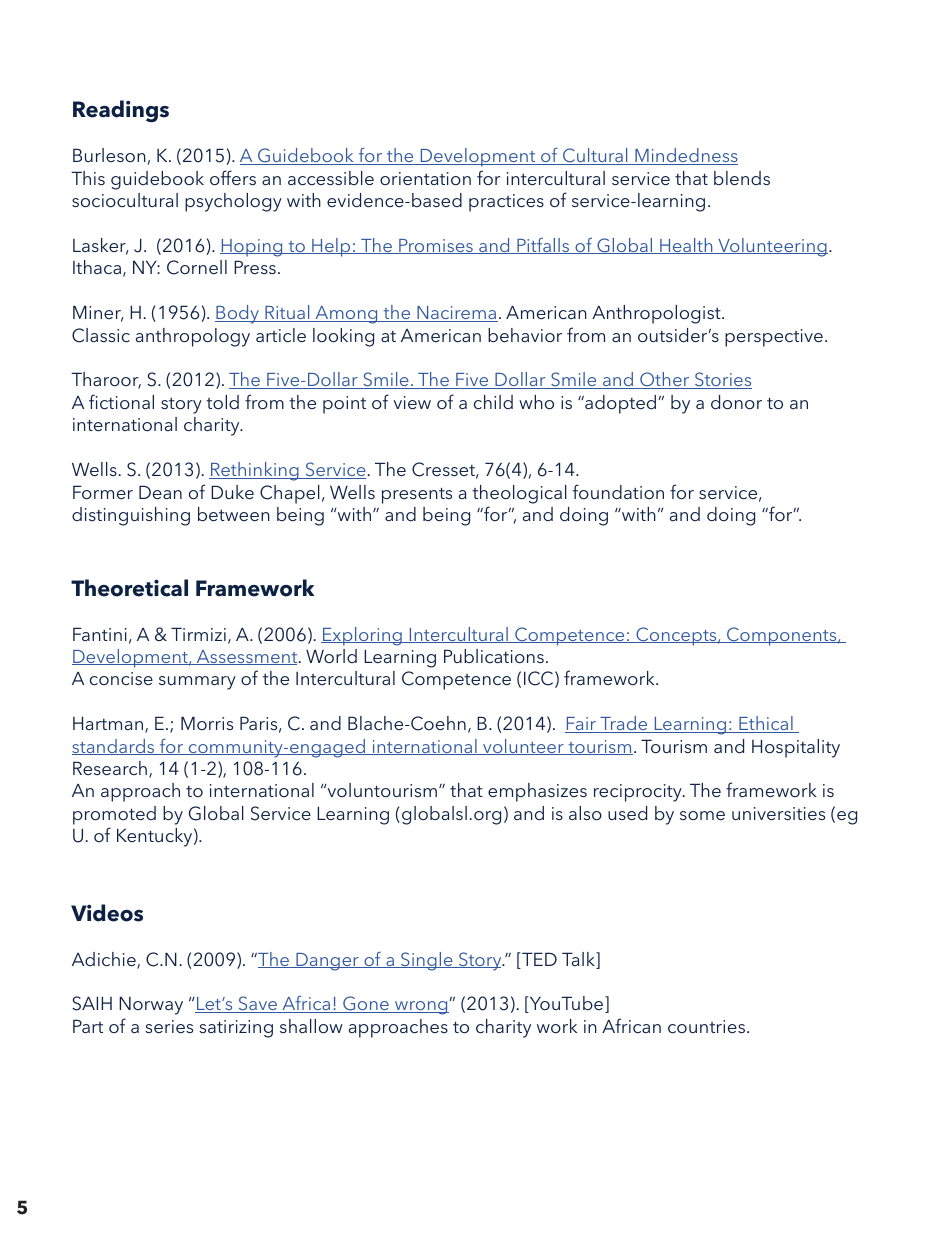 This page has width=952, height=1233. What do you see at coordinates (618, 491) in the page?
I see `foundation` at bounding box center [618, 491].
